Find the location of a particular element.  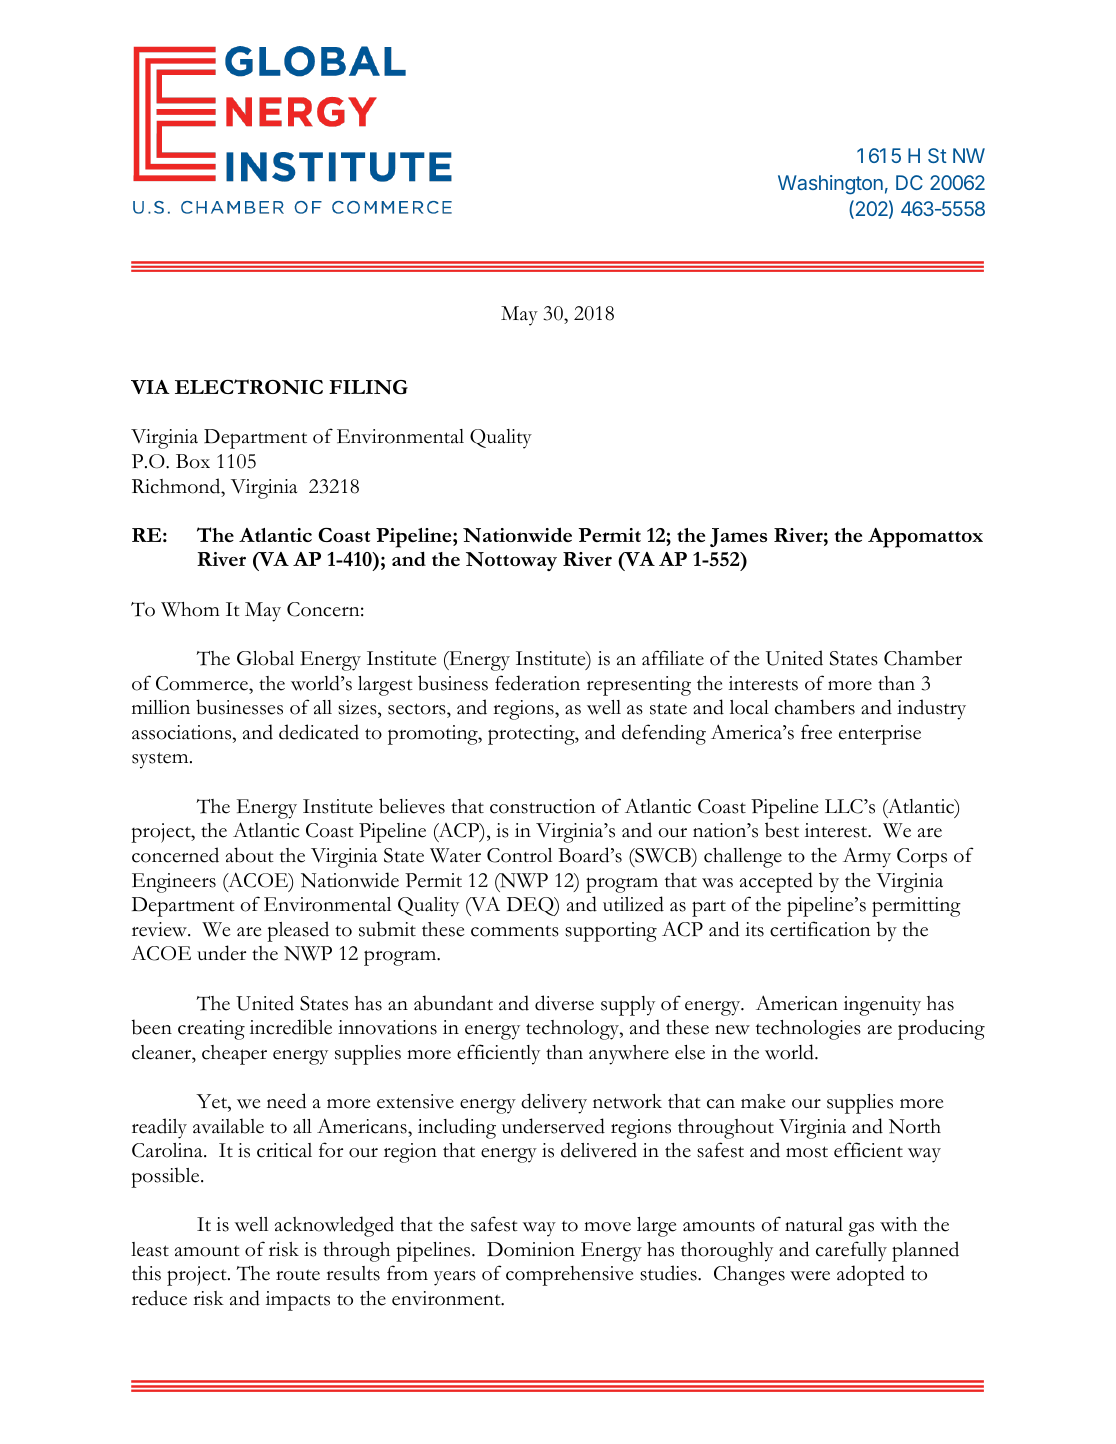

route is located at coordinates (298, 1275).
